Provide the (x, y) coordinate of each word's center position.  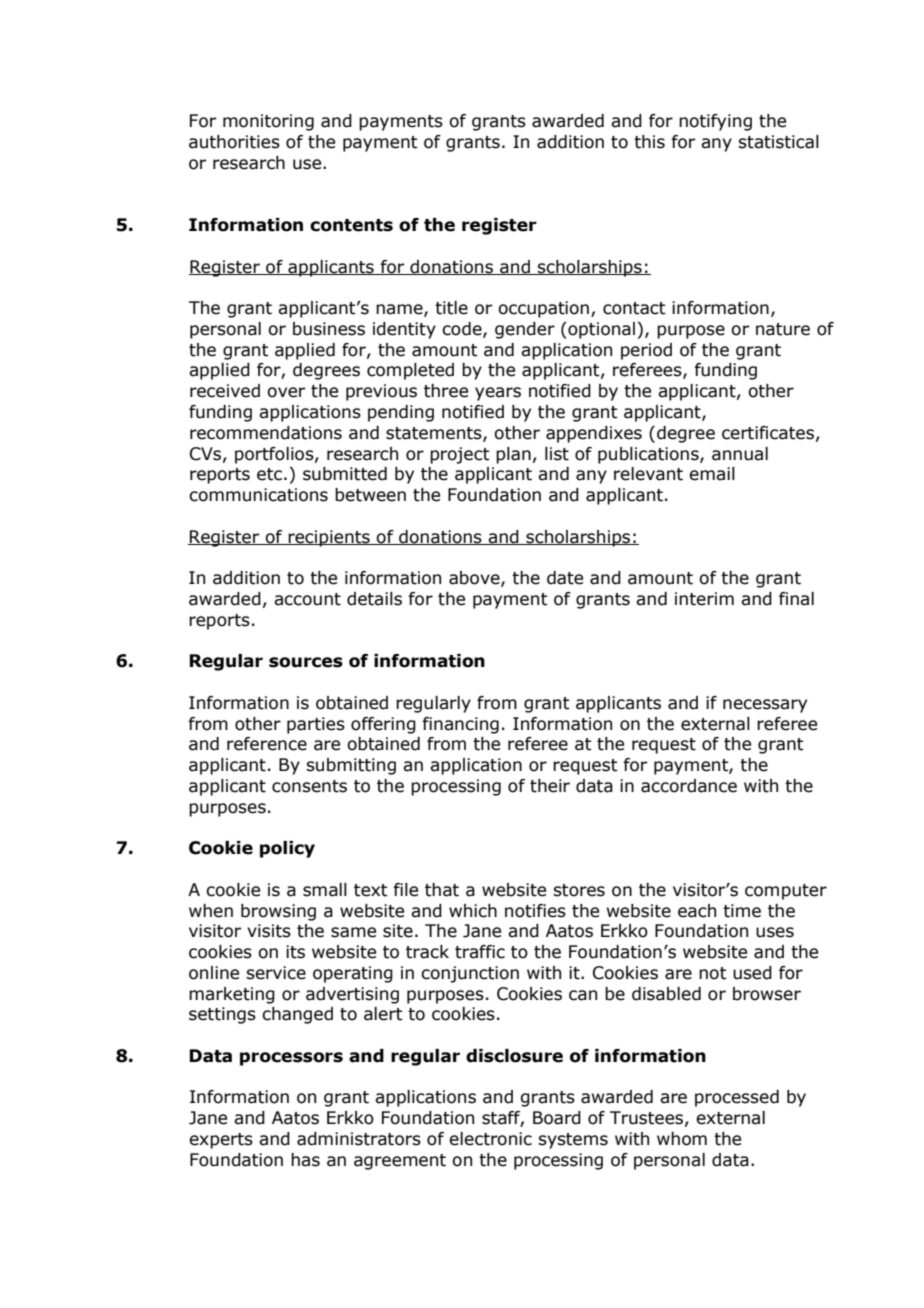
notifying (715, 122)
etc (269, 474)
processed (737, 1098)
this (649, 142)
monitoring (268, 122)
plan (513, 455)
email (712, 474)
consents (309, 786)
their (550, 786)
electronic (490, 1139)
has (305, 1160)
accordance (689, 786)
